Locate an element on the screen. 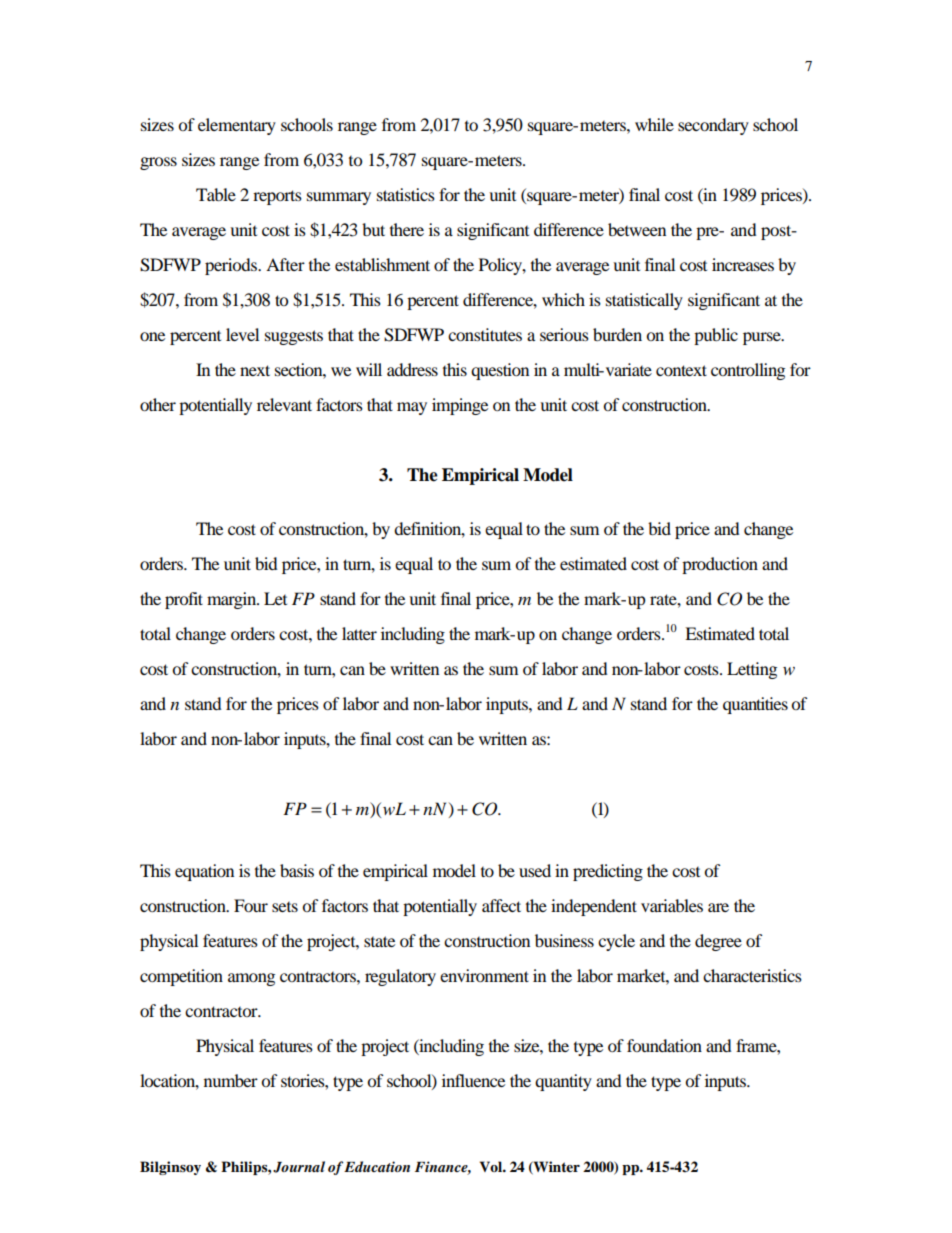 The width and height of the screenshot is (952, 1233). secondary is located at coordinates (713, 126).
